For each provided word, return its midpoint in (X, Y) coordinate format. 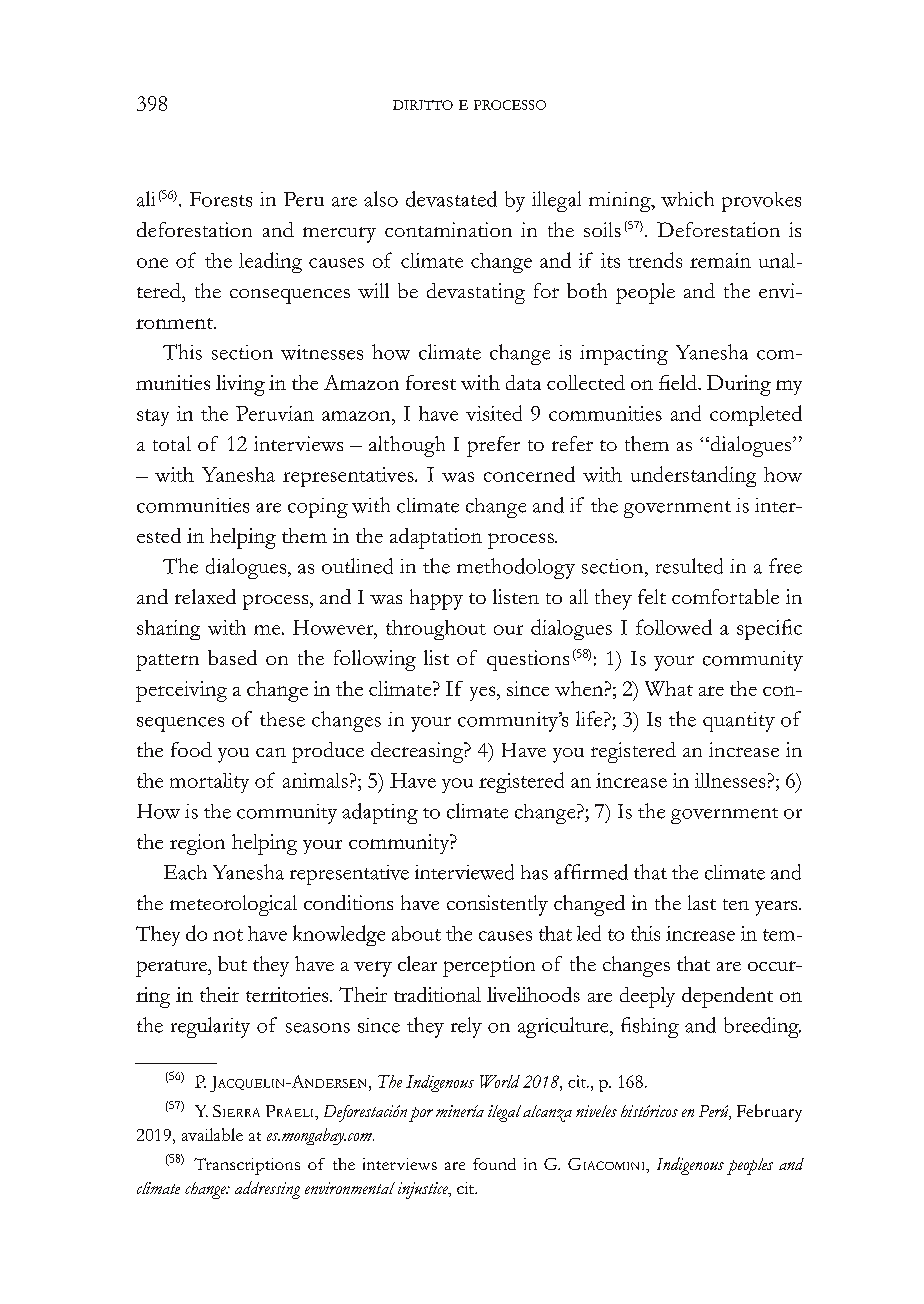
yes (484, 693)
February (769, 1113)
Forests (221, 199)
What (669, 688)
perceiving (181, 691)
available (212, 1134)
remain (720, 260)
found (494, 1164)
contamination (448, 229)
